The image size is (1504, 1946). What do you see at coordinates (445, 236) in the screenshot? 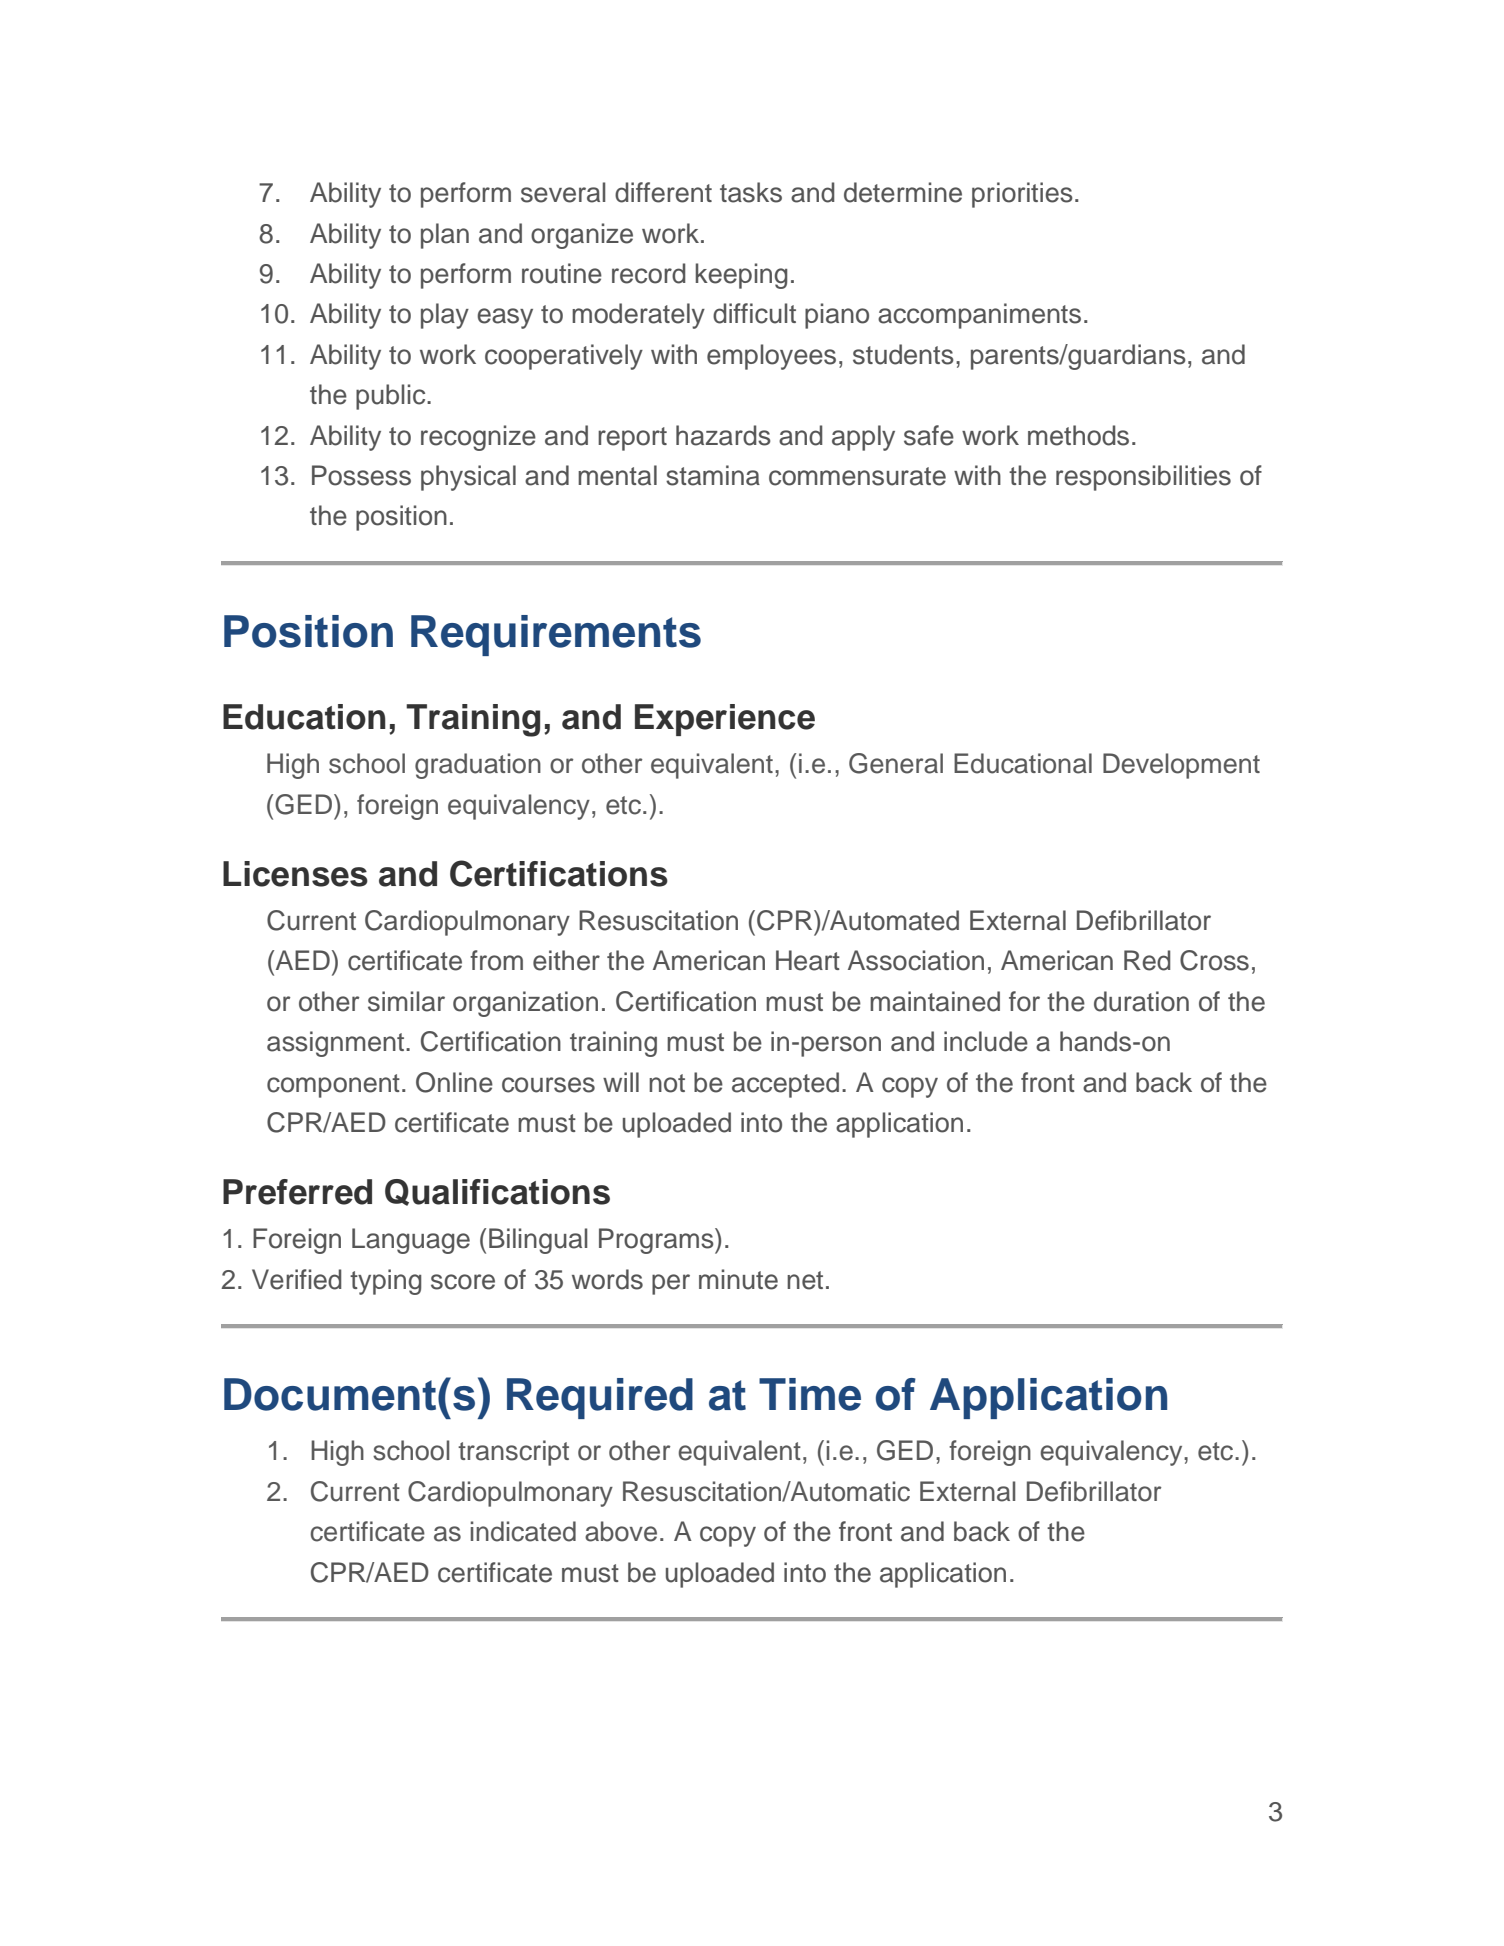
I see `plan` at bounding box center [445, 236].
